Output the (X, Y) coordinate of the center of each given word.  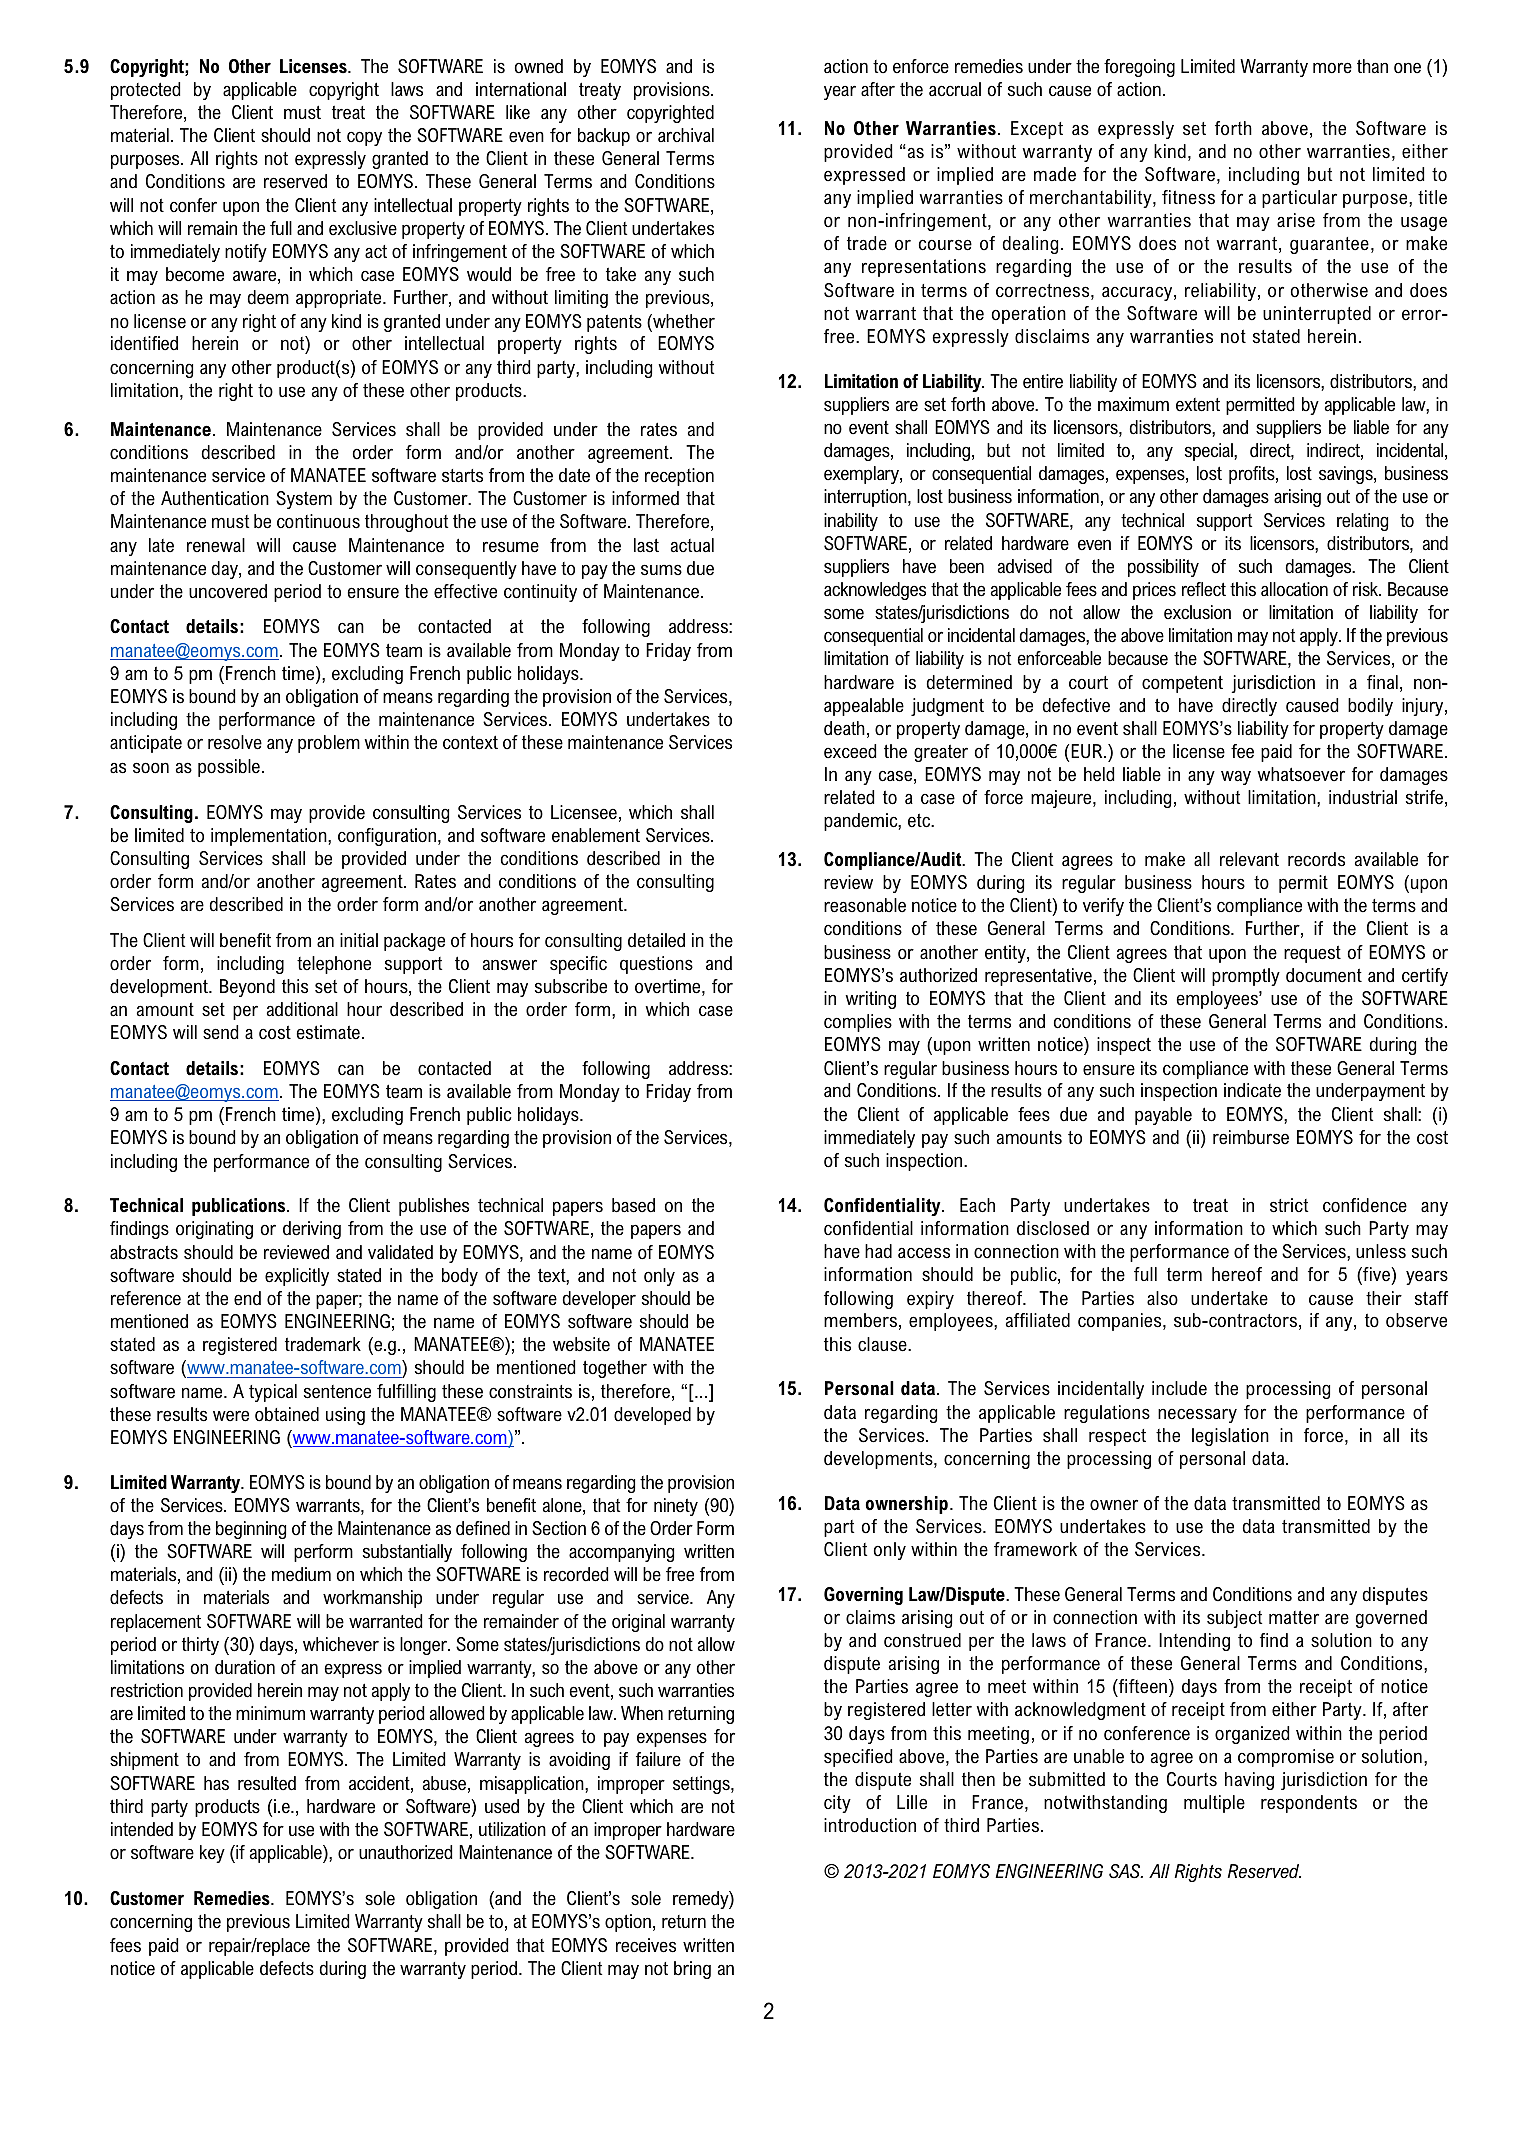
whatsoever (1301, 774)
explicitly (297, 1277)
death (844, 728)
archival (686, 135)
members (860, 1320)
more (1332, 68)
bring (692, 1970)
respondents (1309, 1804)
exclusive (363, 228)
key (212, 1854)
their (1384, 1298)
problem (329, 744)
